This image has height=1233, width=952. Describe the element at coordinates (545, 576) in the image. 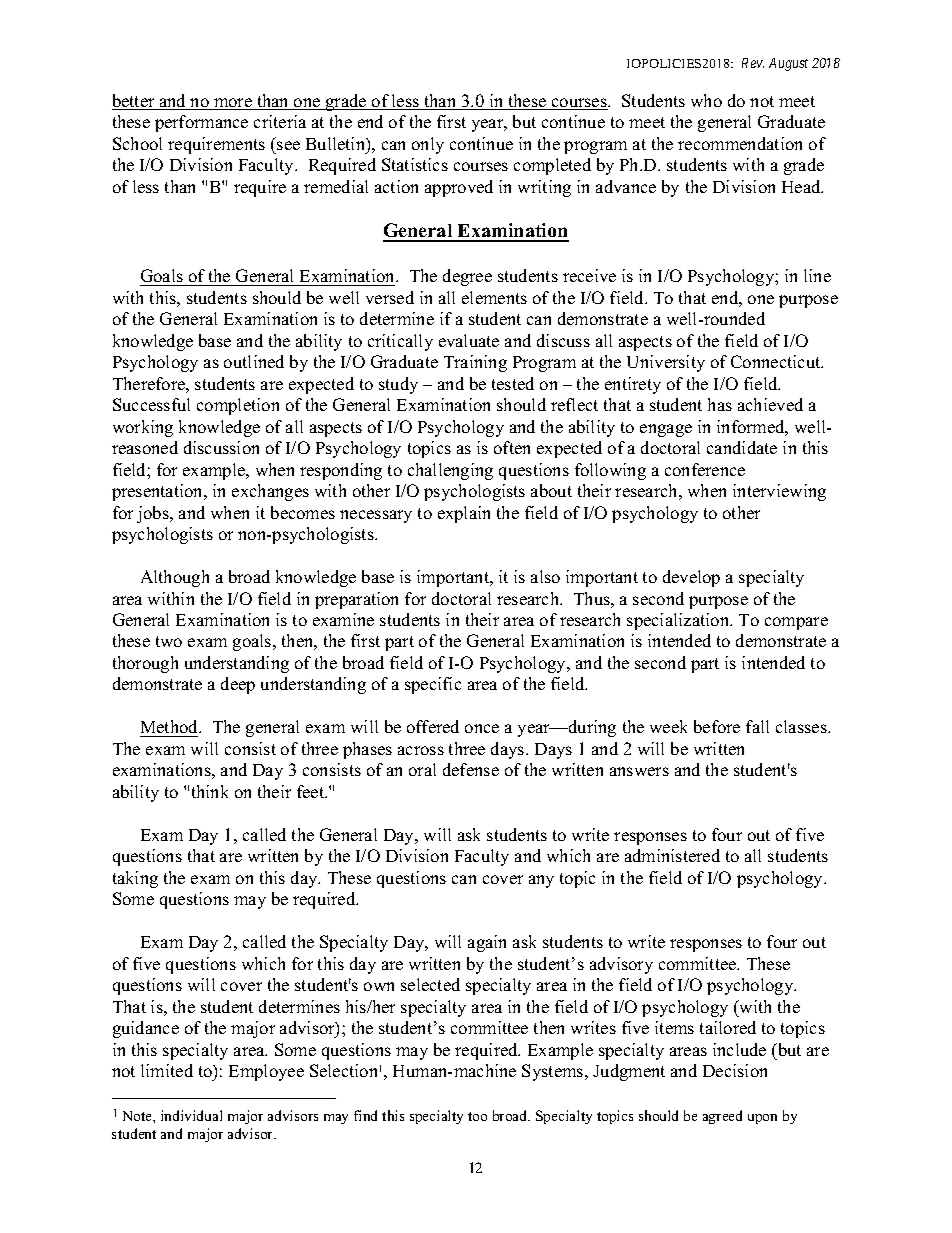

I see `also` at that location.
